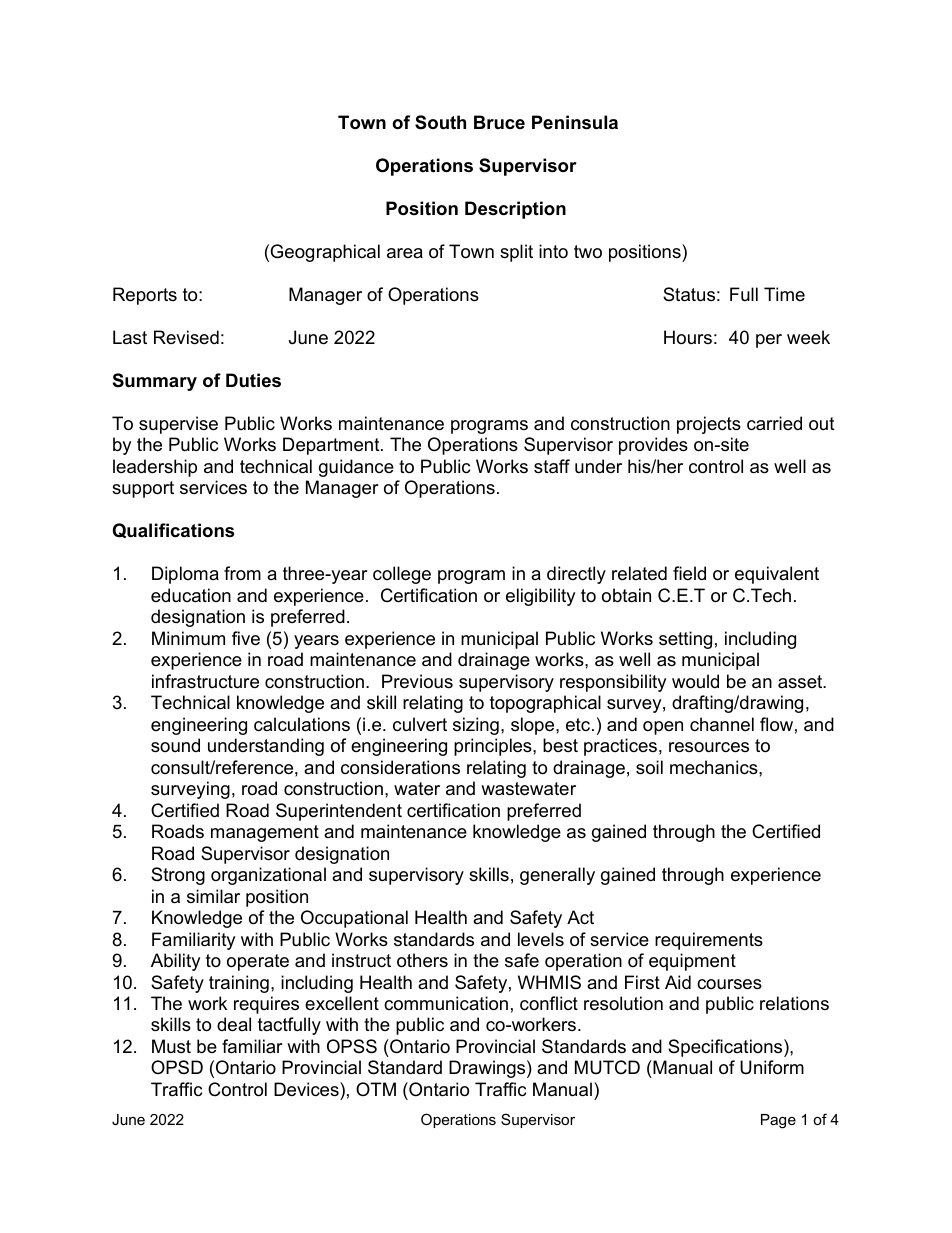  What do you see at coordinates (171, 1046) in the page?
I see `Must` at bounding box center [171, 1046].
